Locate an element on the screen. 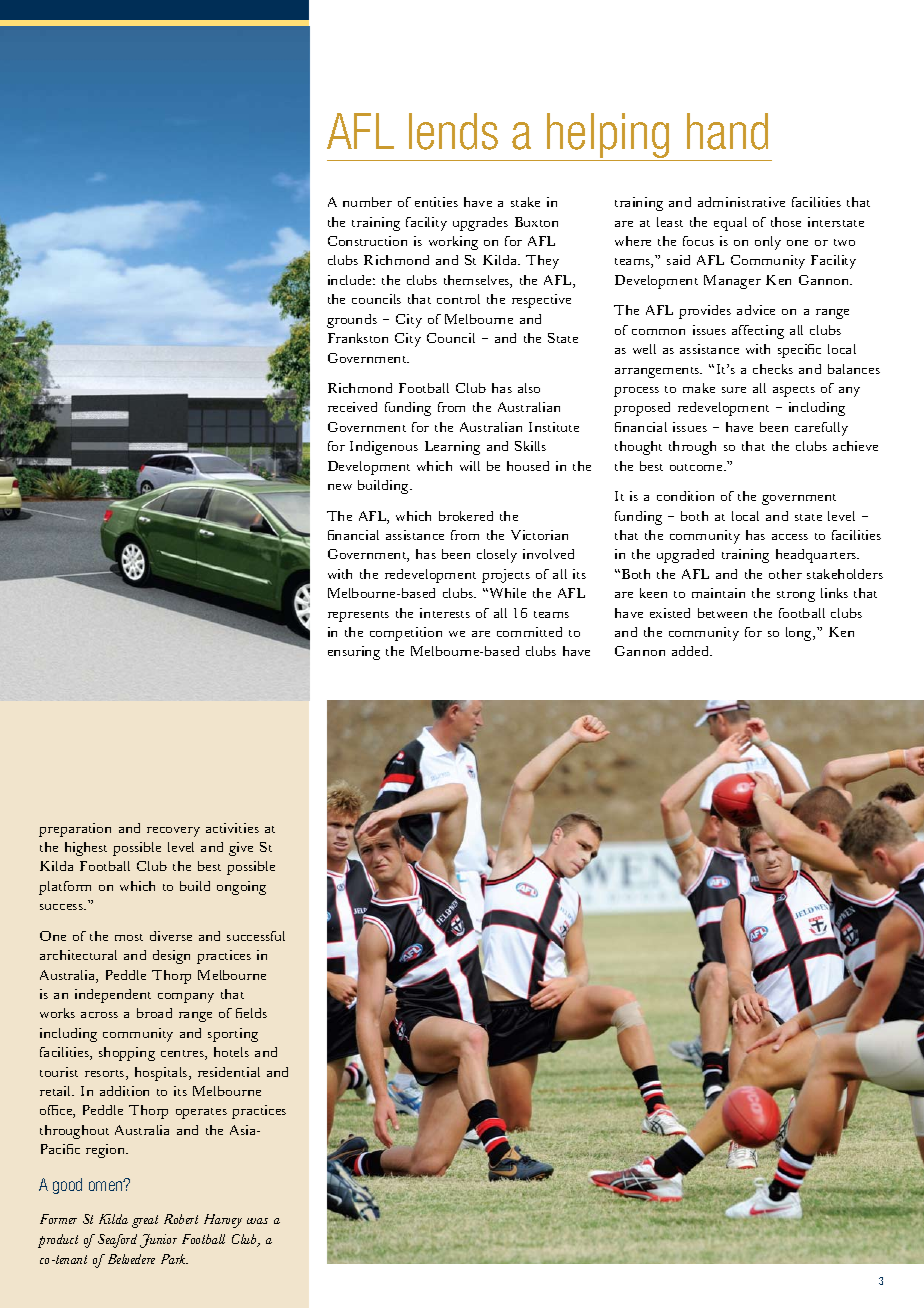 The image size is (924, 1308). lends is located at coordinates (453, 131).
